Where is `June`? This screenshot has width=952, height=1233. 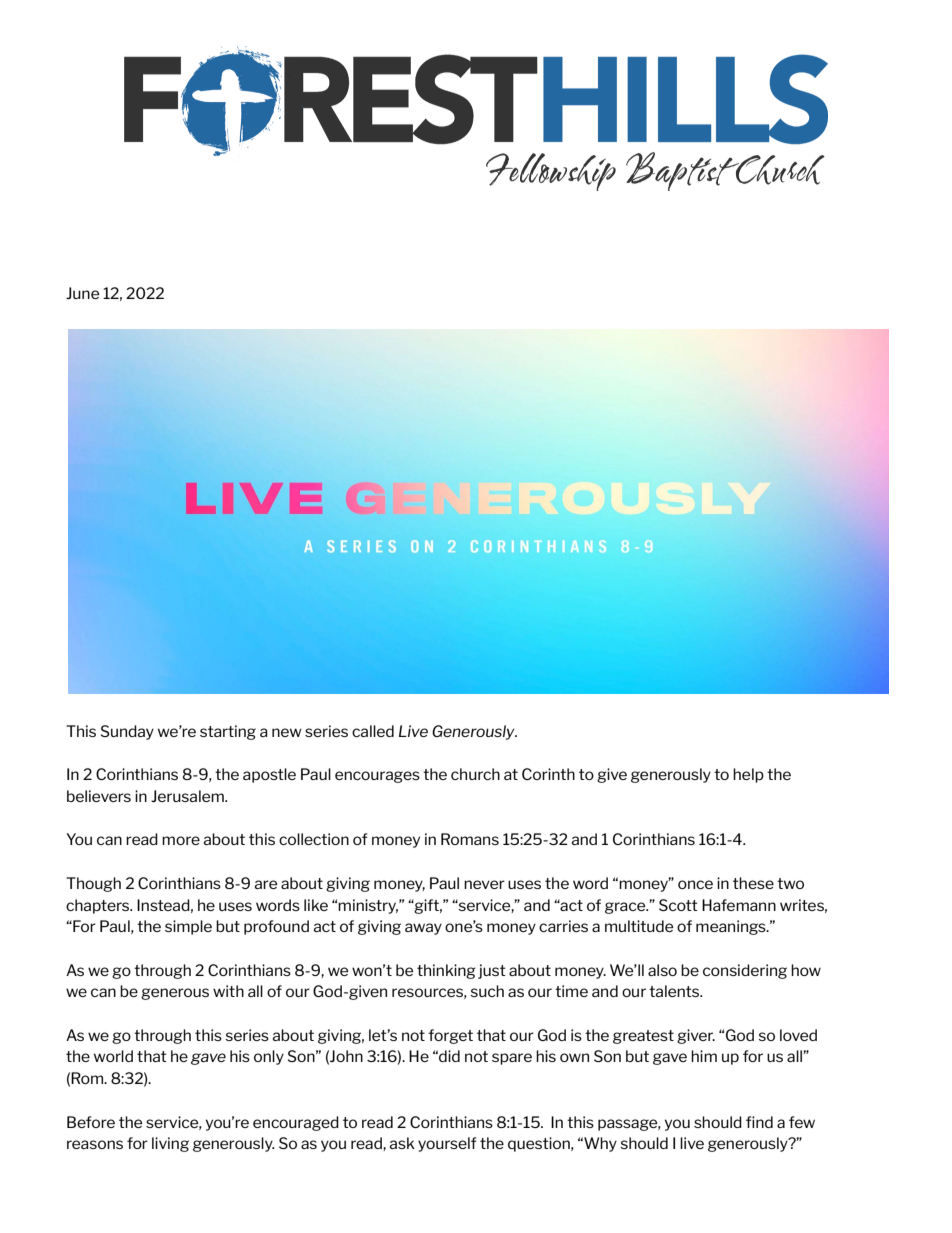 June is located at coordinates (82, 293).
